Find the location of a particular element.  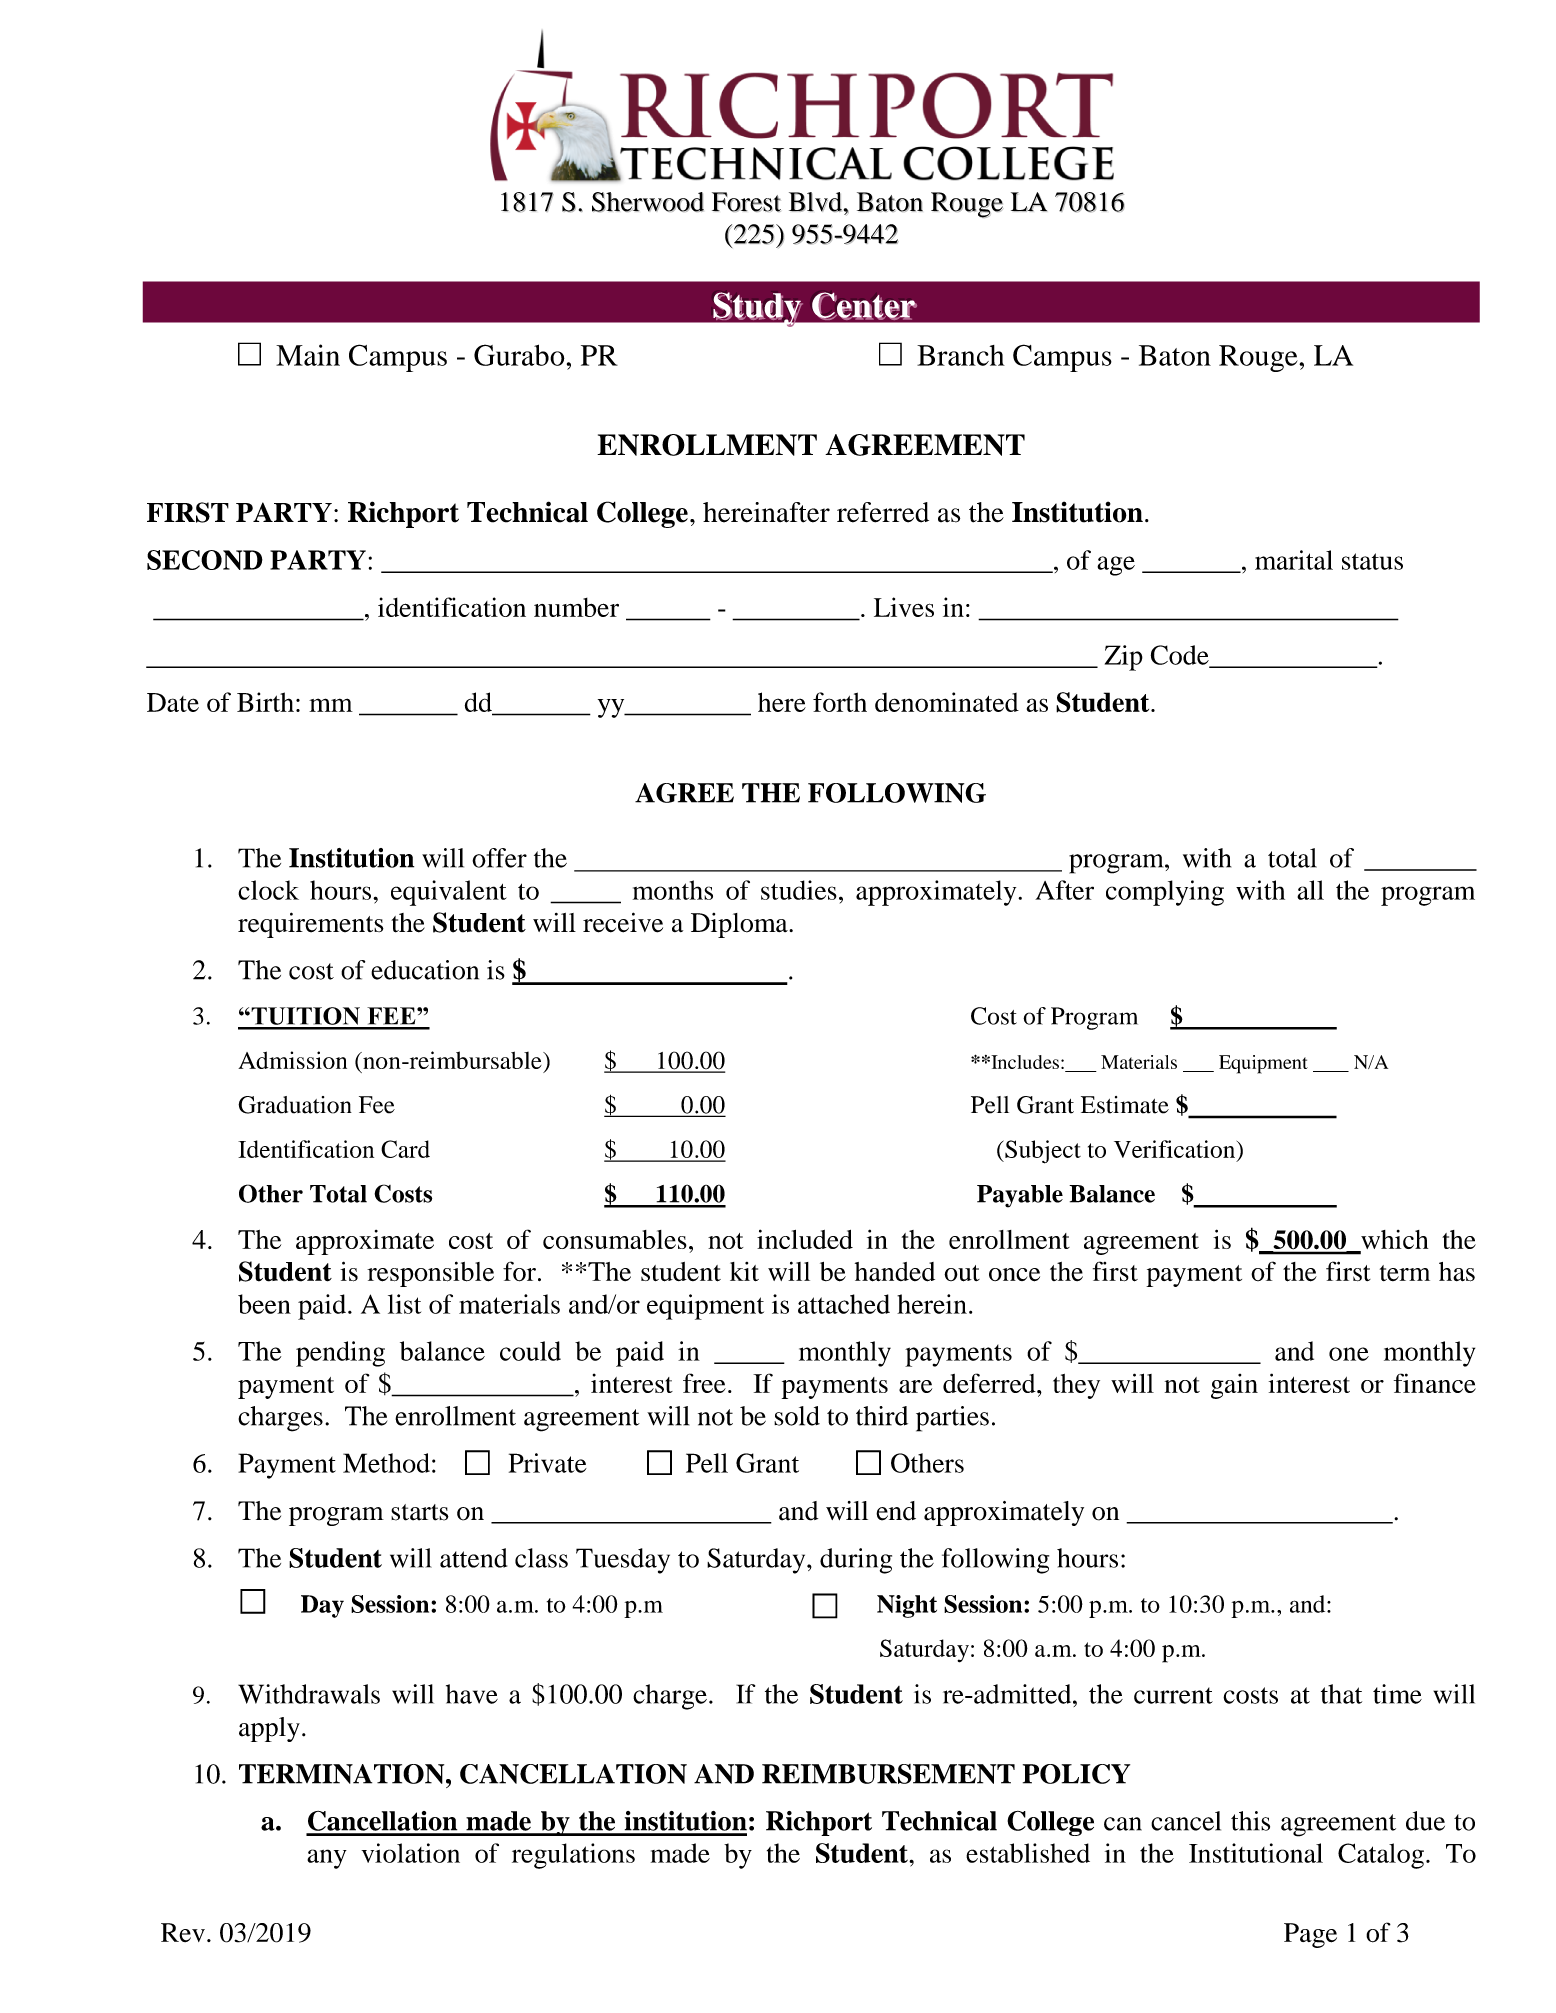

included is located at coordinates (805, 1239).
